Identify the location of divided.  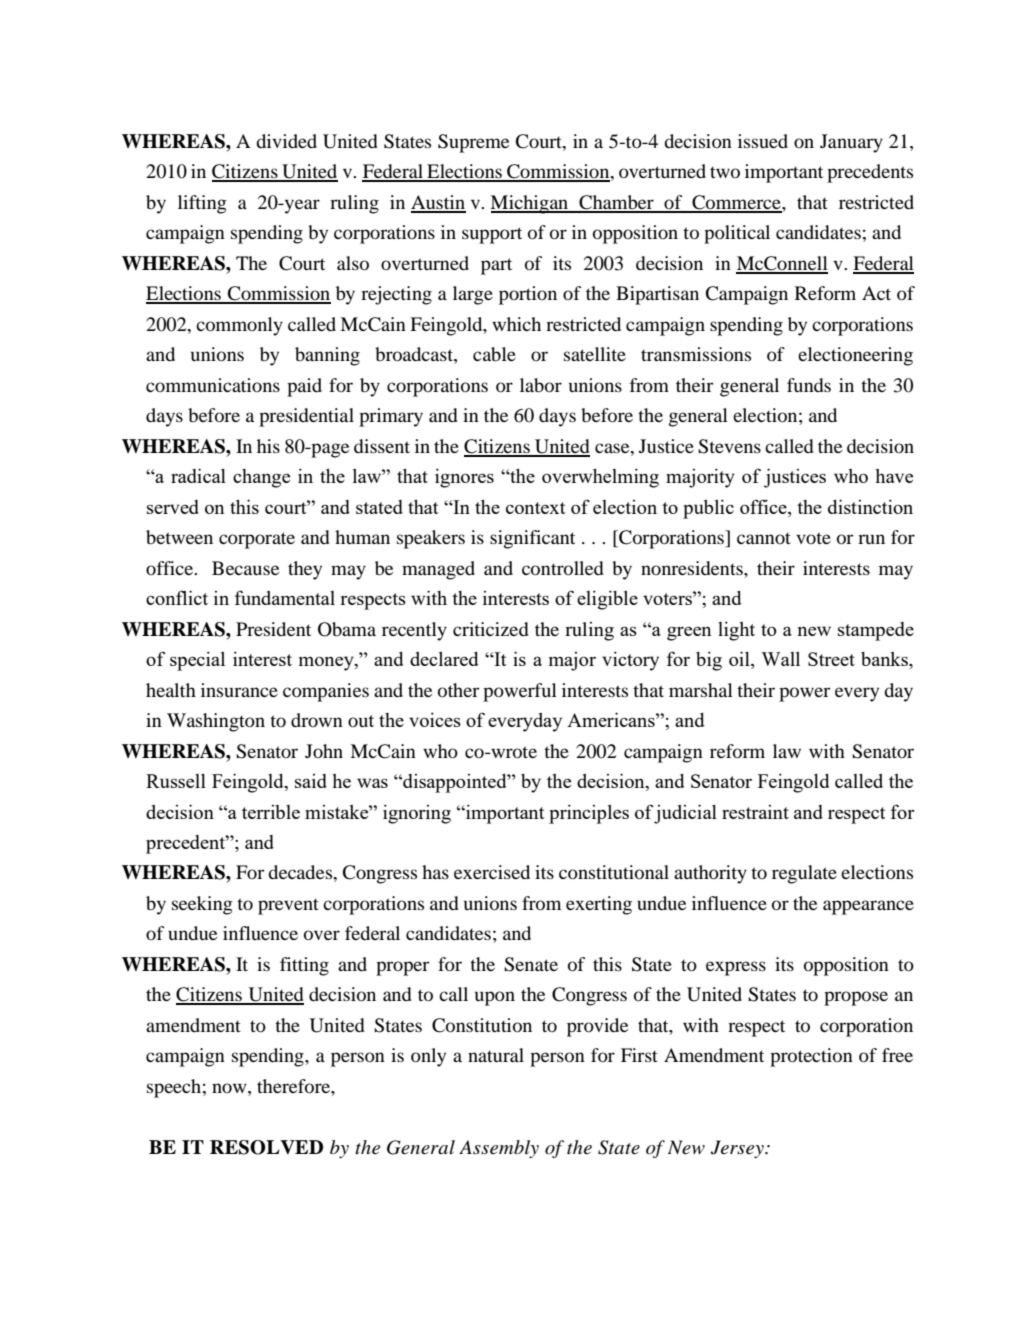
(286, 141).
